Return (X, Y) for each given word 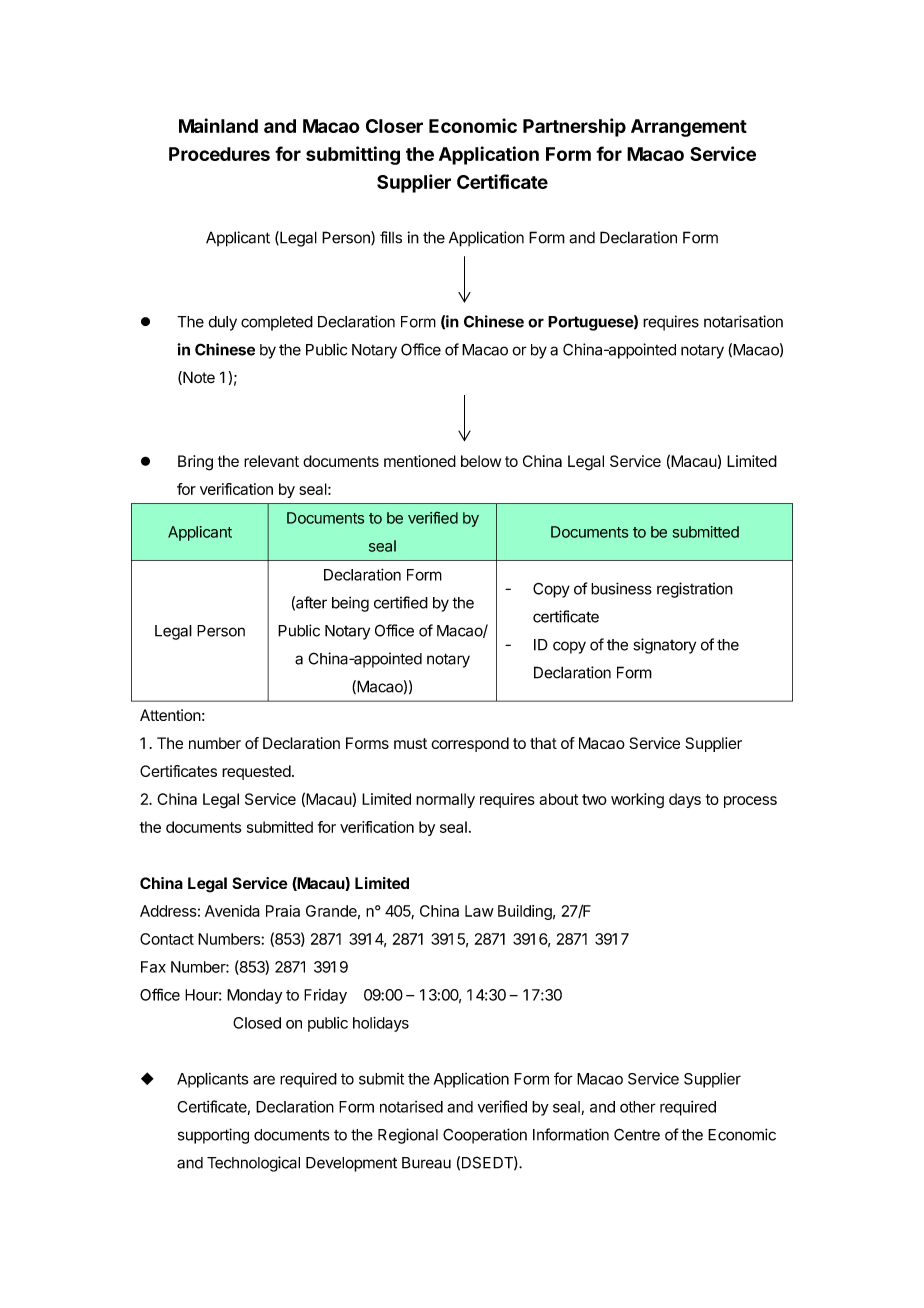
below (481, 461)
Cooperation (485, 1136)
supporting (213, 1136)
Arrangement (689, 128)
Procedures (219, 154)
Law (479, 911)
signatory (664, 646)
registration (695, 590)
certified (401, 602)
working (637, 801)
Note (198, 378)
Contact (167, 939)
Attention (170, 715)
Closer (394, 126)
